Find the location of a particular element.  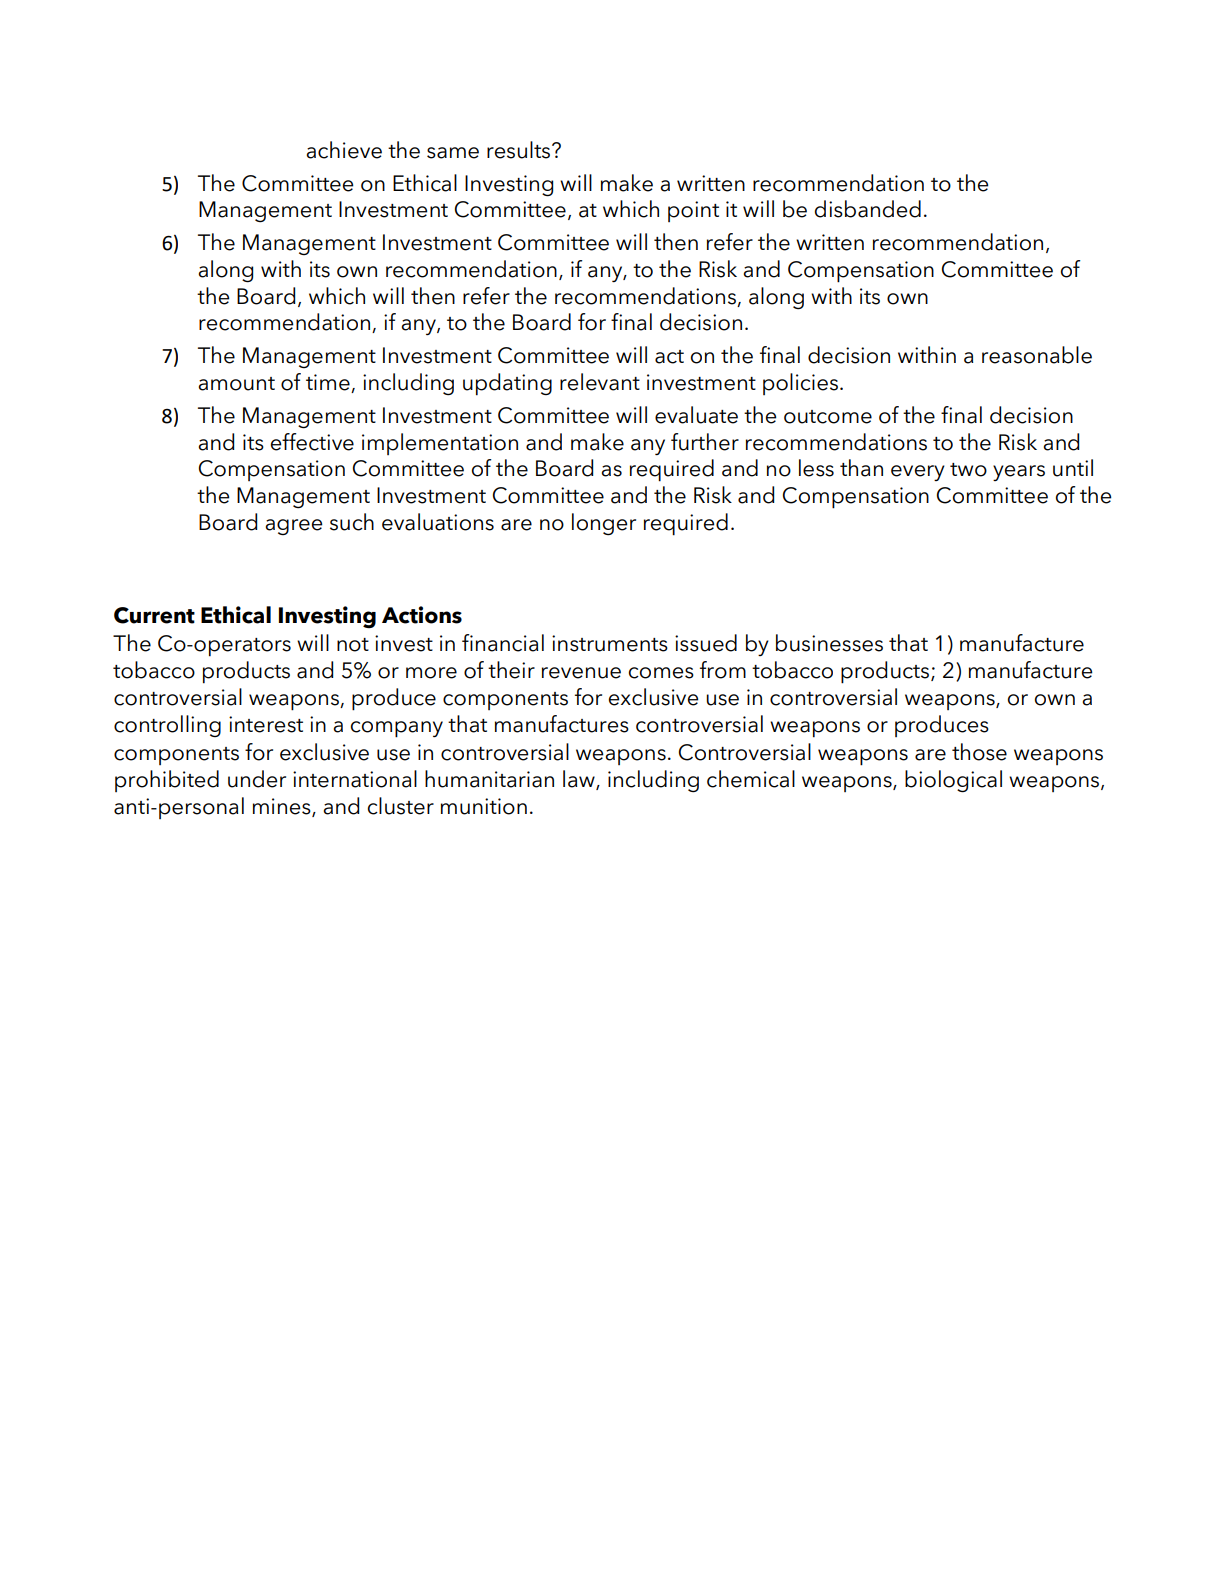

disbanded is located at coordinates (868, 209).
